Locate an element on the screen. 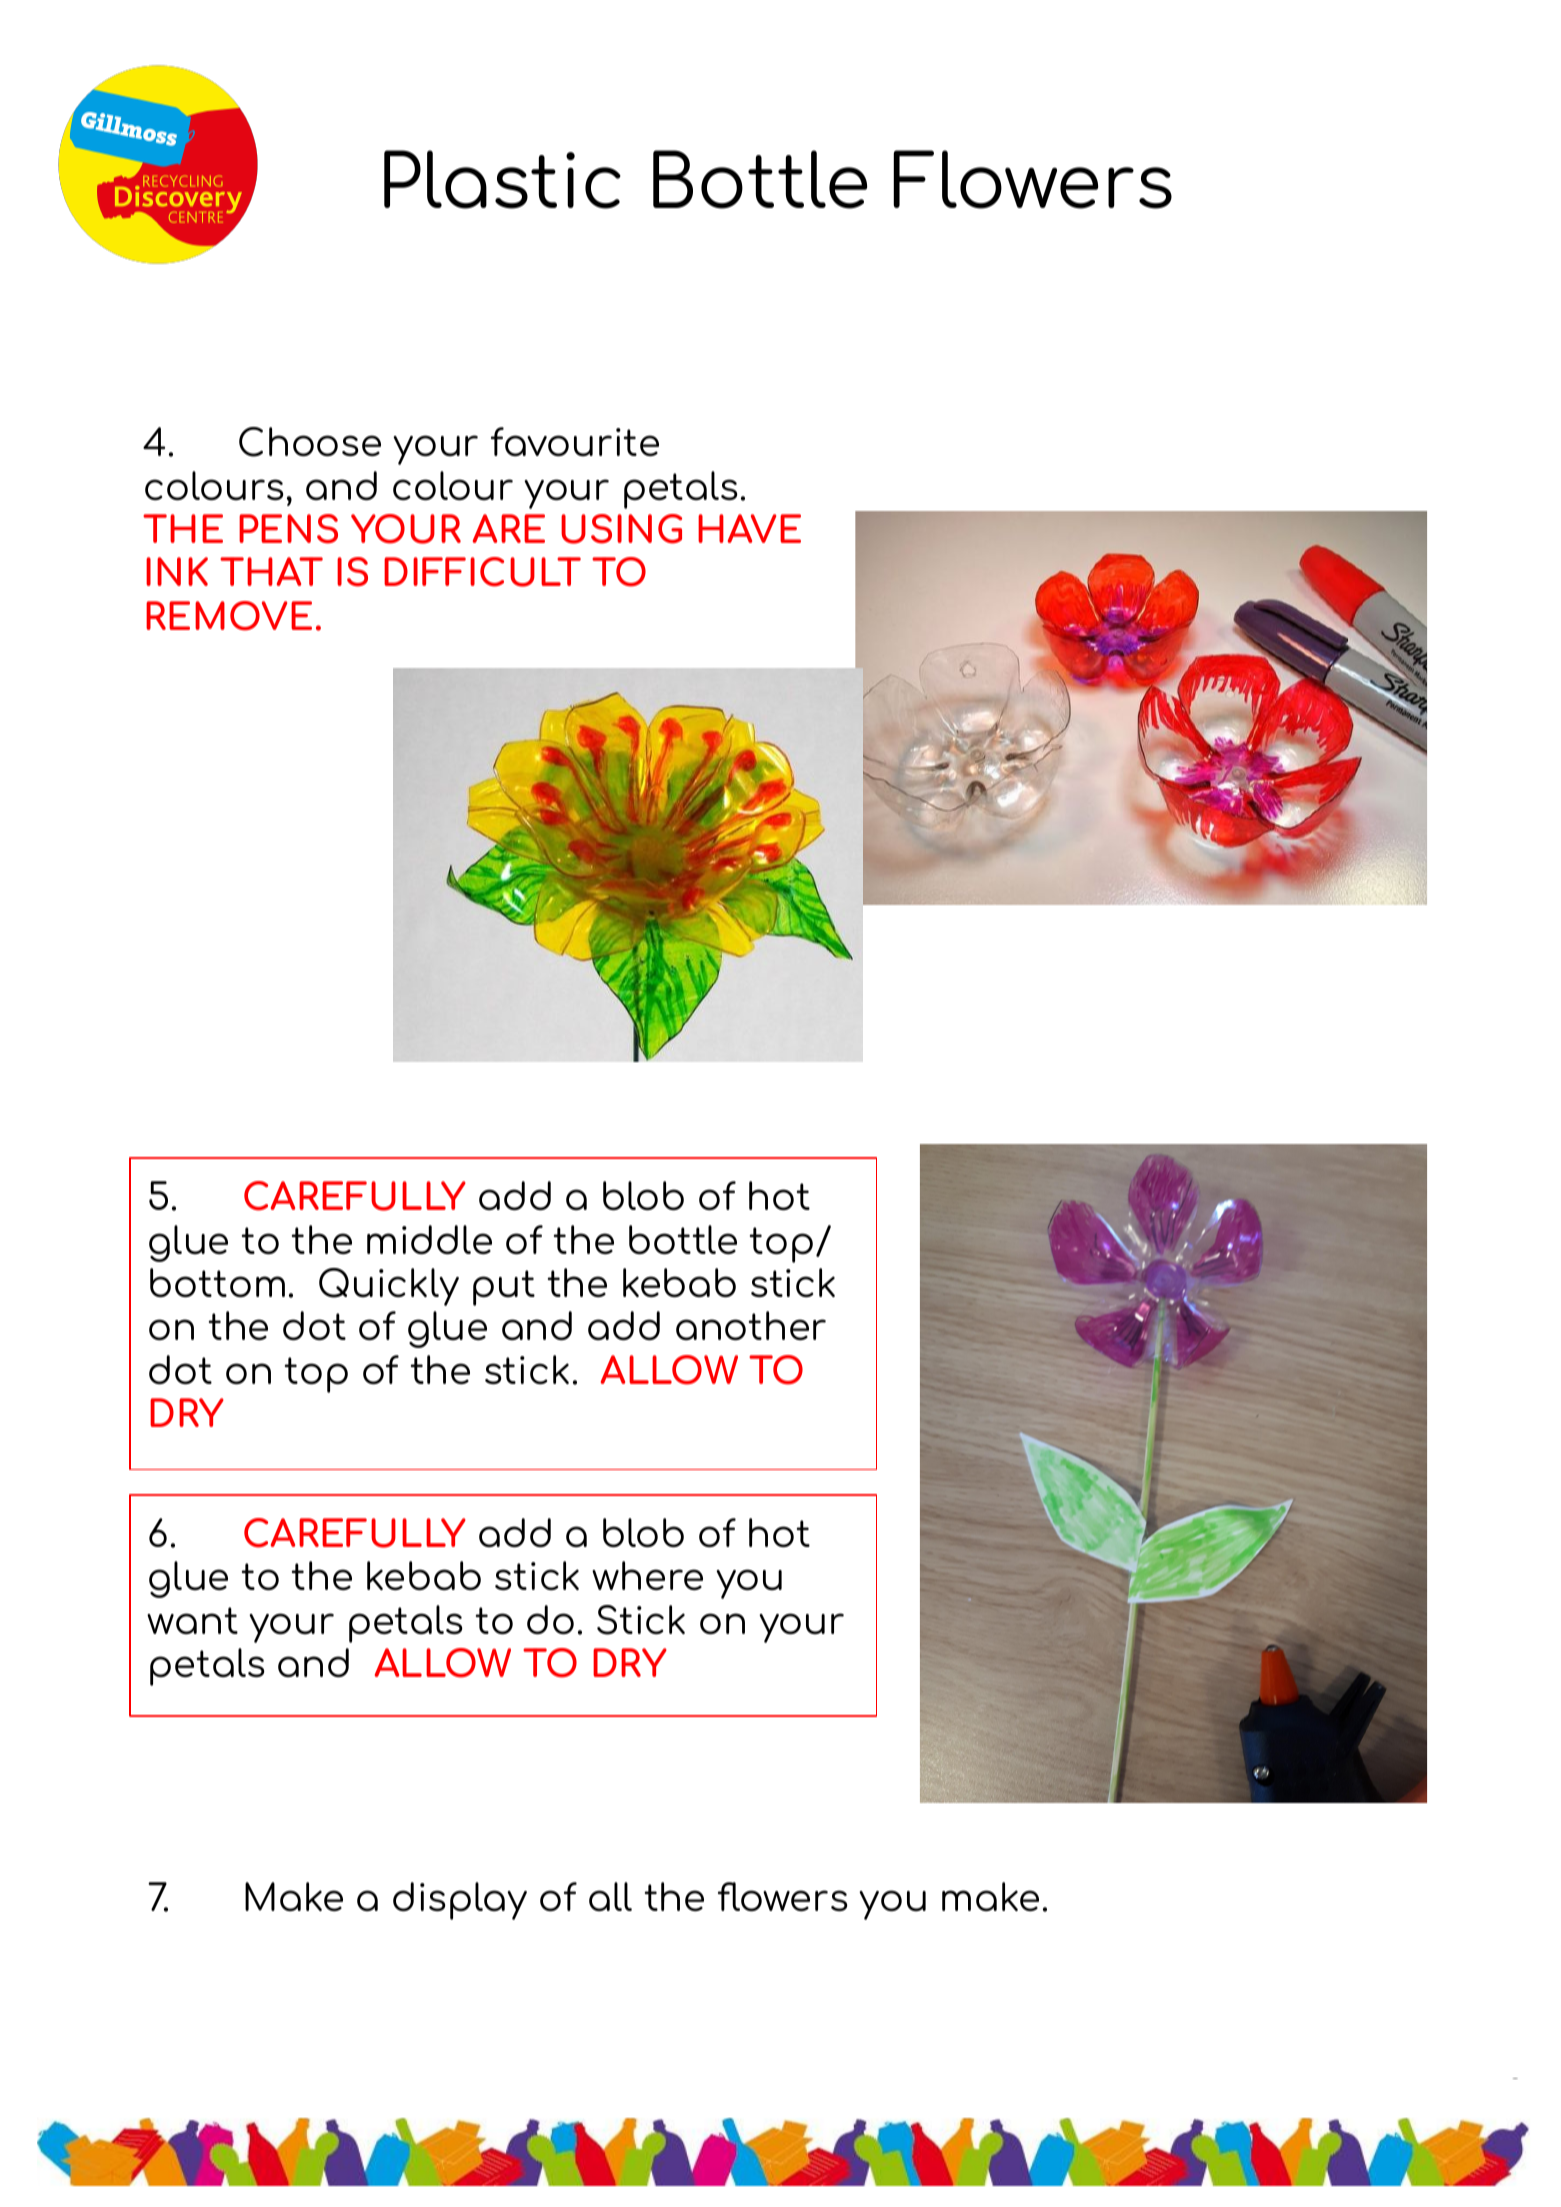 This screenshot has height=2207, width=1561. another is located at coordinates (751, 1325).
